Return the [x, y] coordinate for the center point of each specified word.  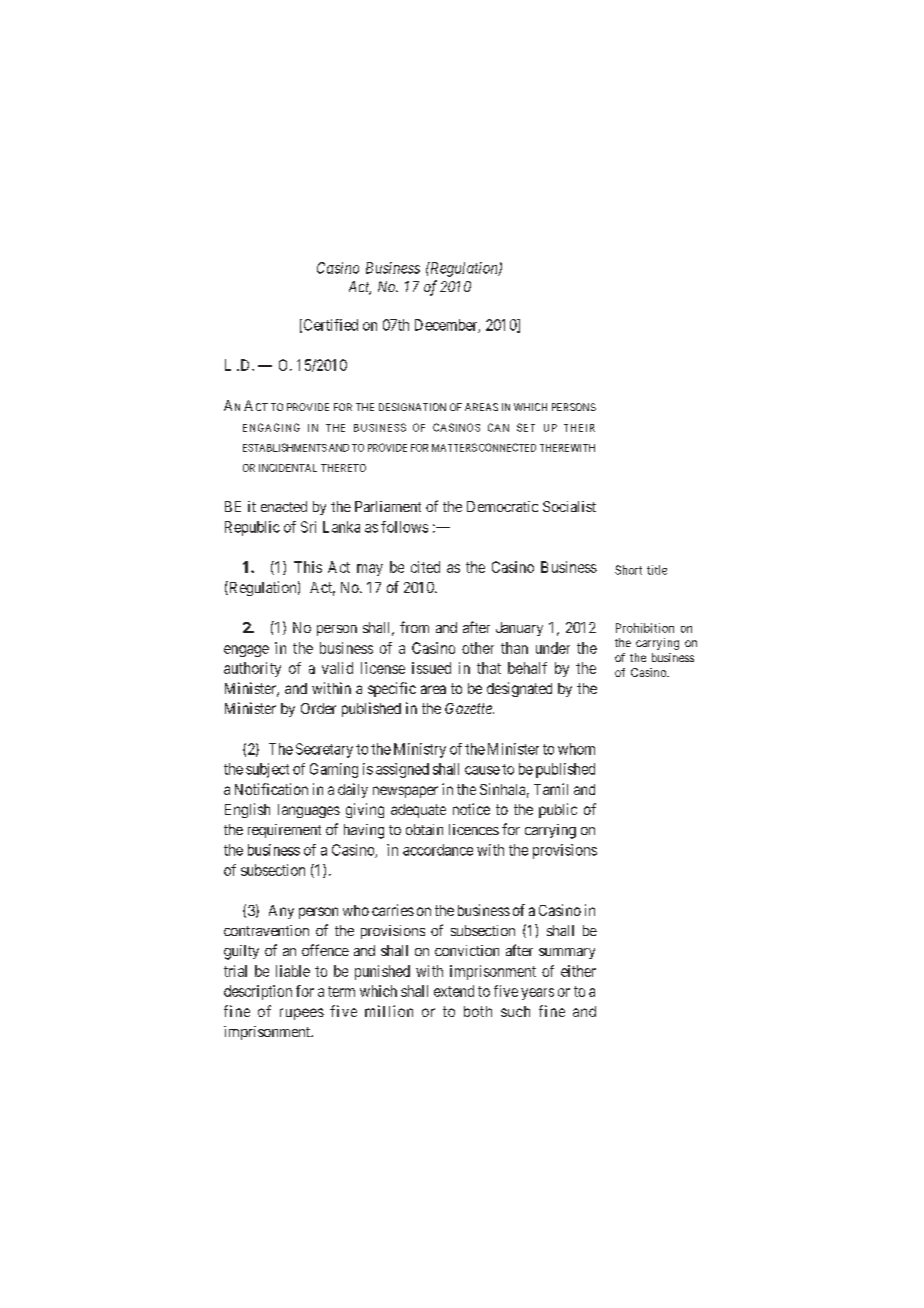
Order [318, 708]
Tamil [551, 789]
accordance [438, 850]
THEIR [579, 428]
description [258, 992]
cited [425, 567]
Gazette [469, 708]
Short [628, 570]
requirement [284, 831]
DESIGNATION [412, 407]
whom [576, 749]
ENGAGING [271, 427]
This [308, 567]
